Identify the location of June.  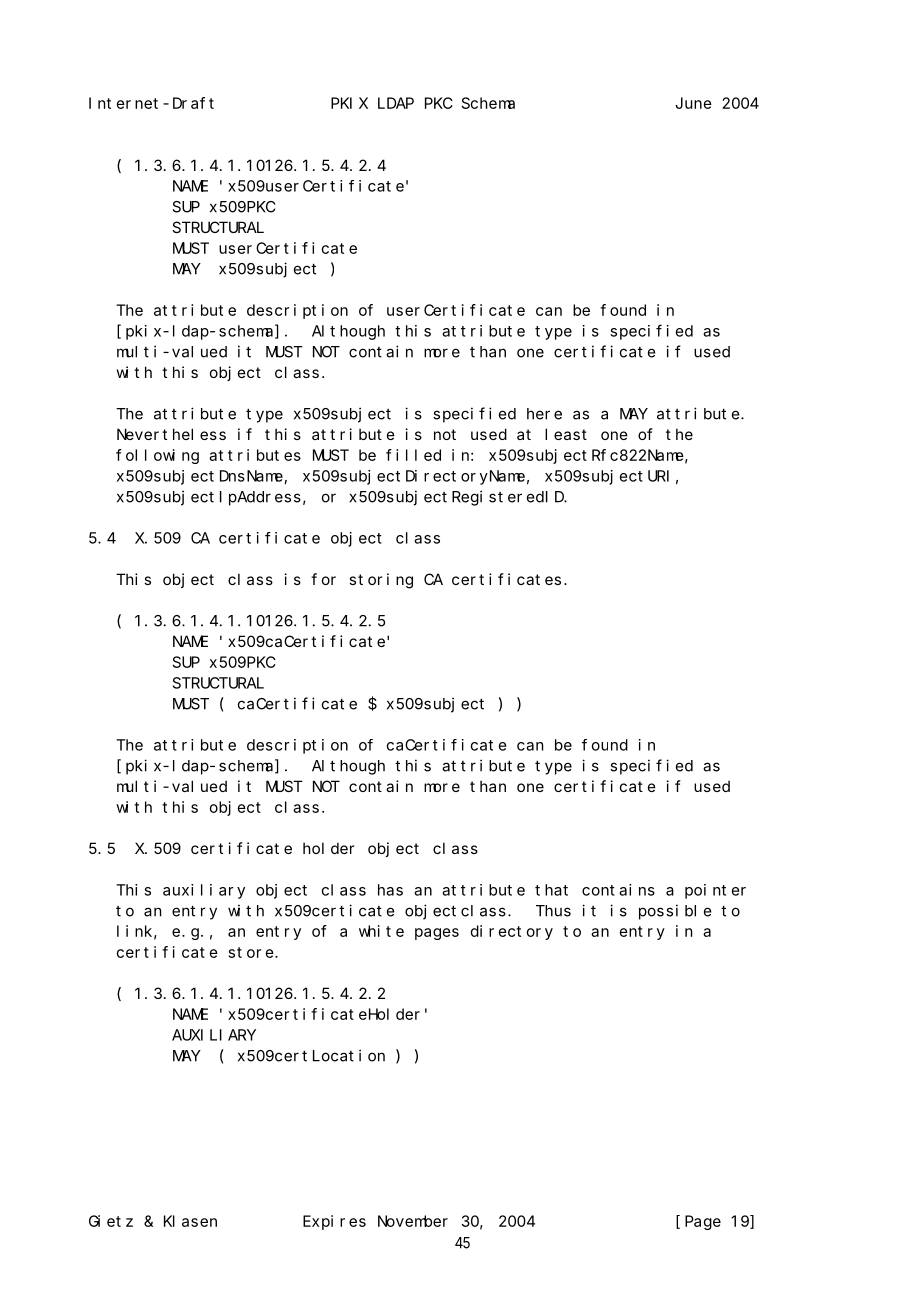
(693, 103).
